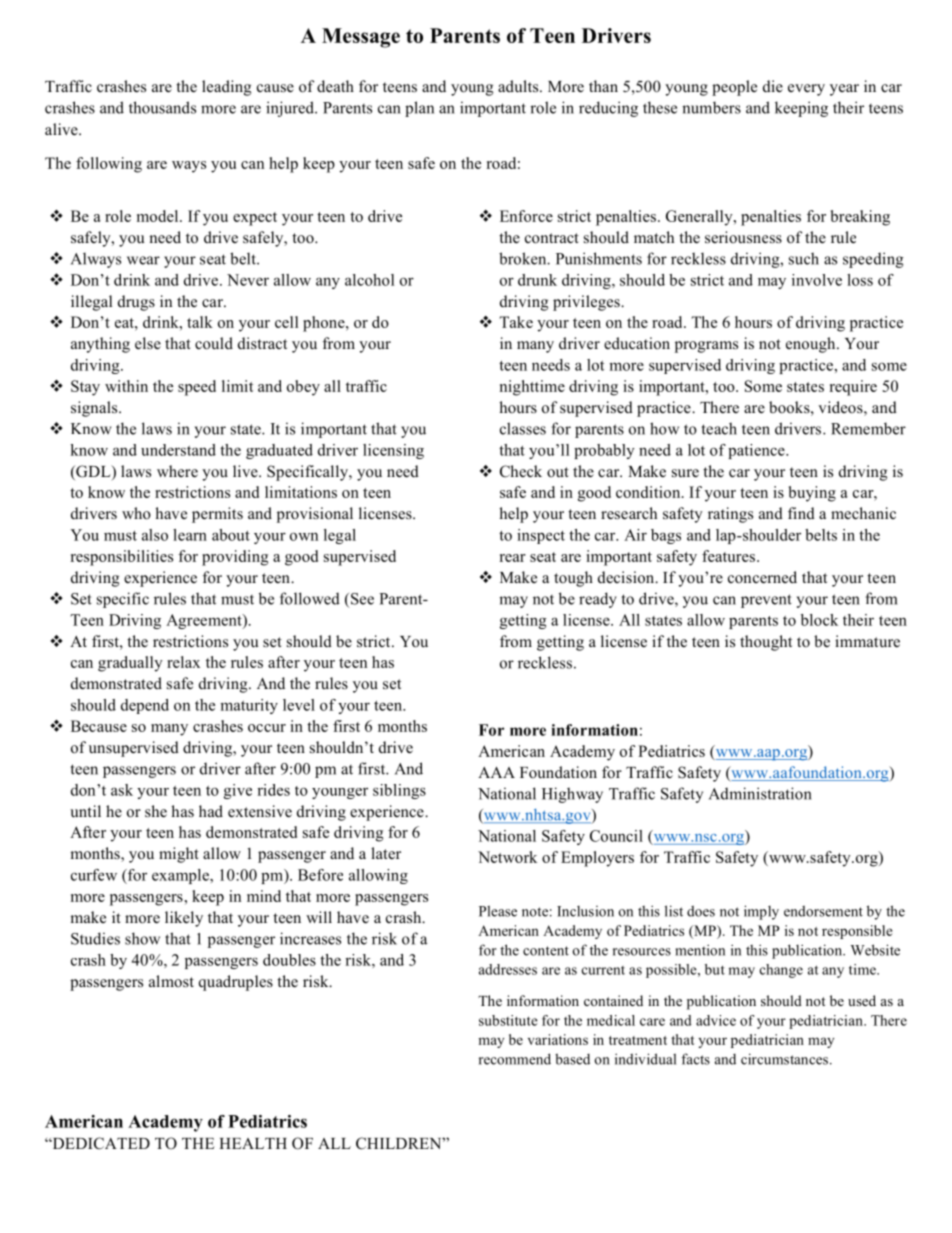 The image size is (952, 1233). Describe the element at coordinates (227, 88) in the screenshot. I see `leading` at that location.
